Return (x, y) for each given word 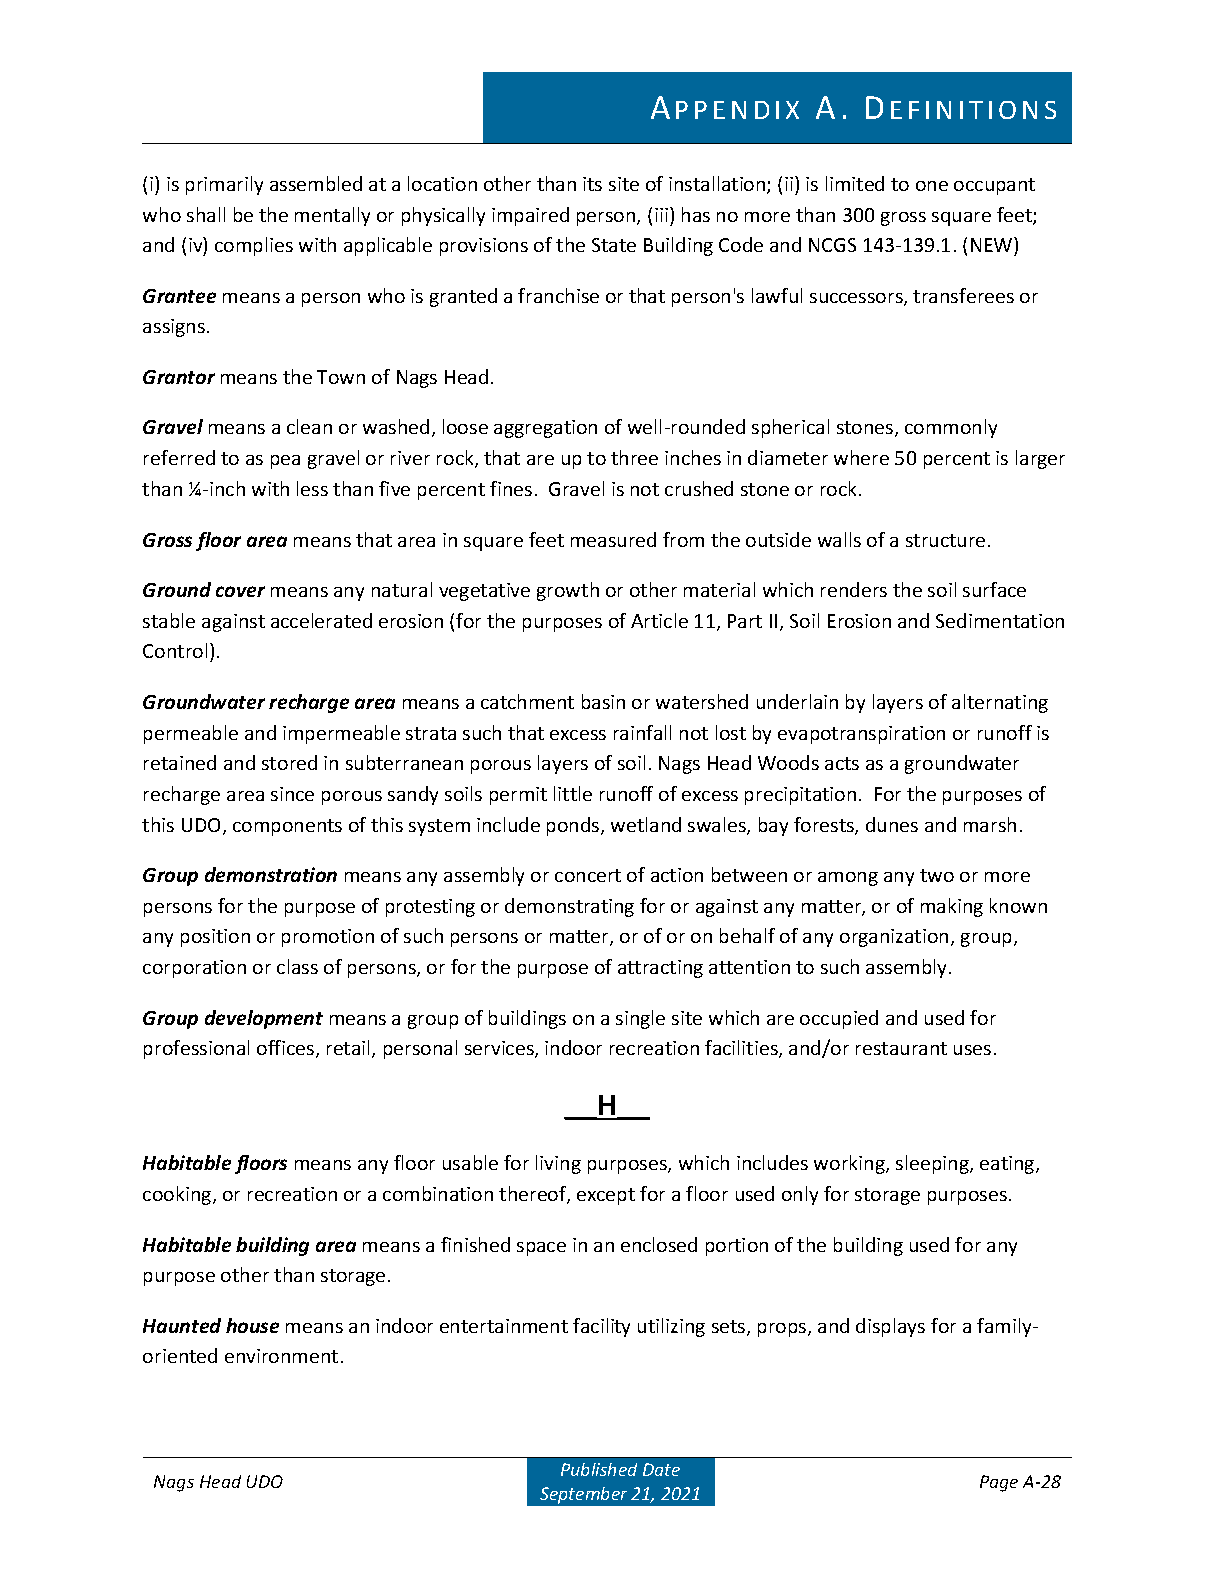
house (252, 1325)
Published (599, 1469)
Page (999, 1483)
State (614, 245)
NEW (993, 244)
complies (254, 246)
